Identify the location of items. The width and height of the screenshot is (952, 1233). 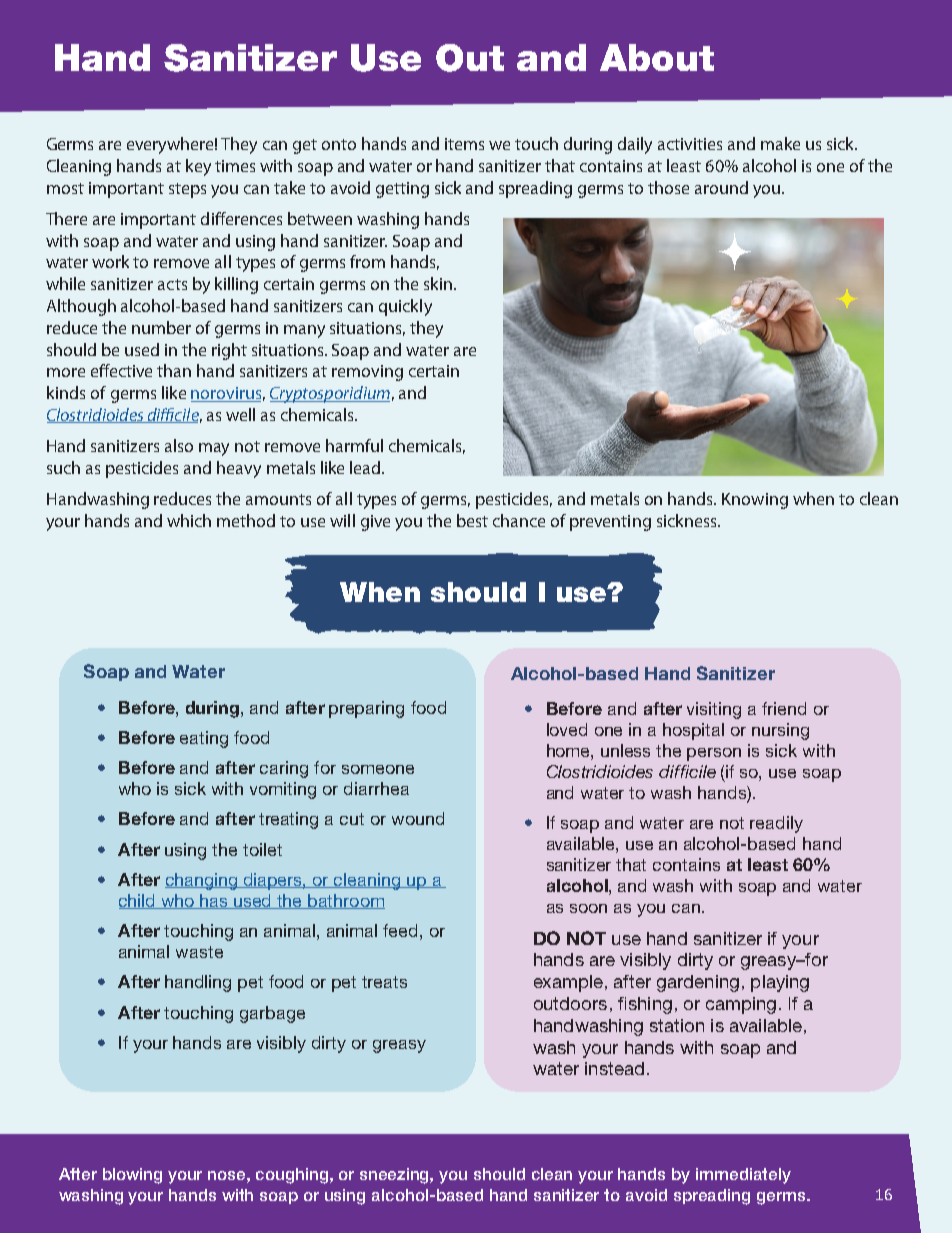
(464, 144).
